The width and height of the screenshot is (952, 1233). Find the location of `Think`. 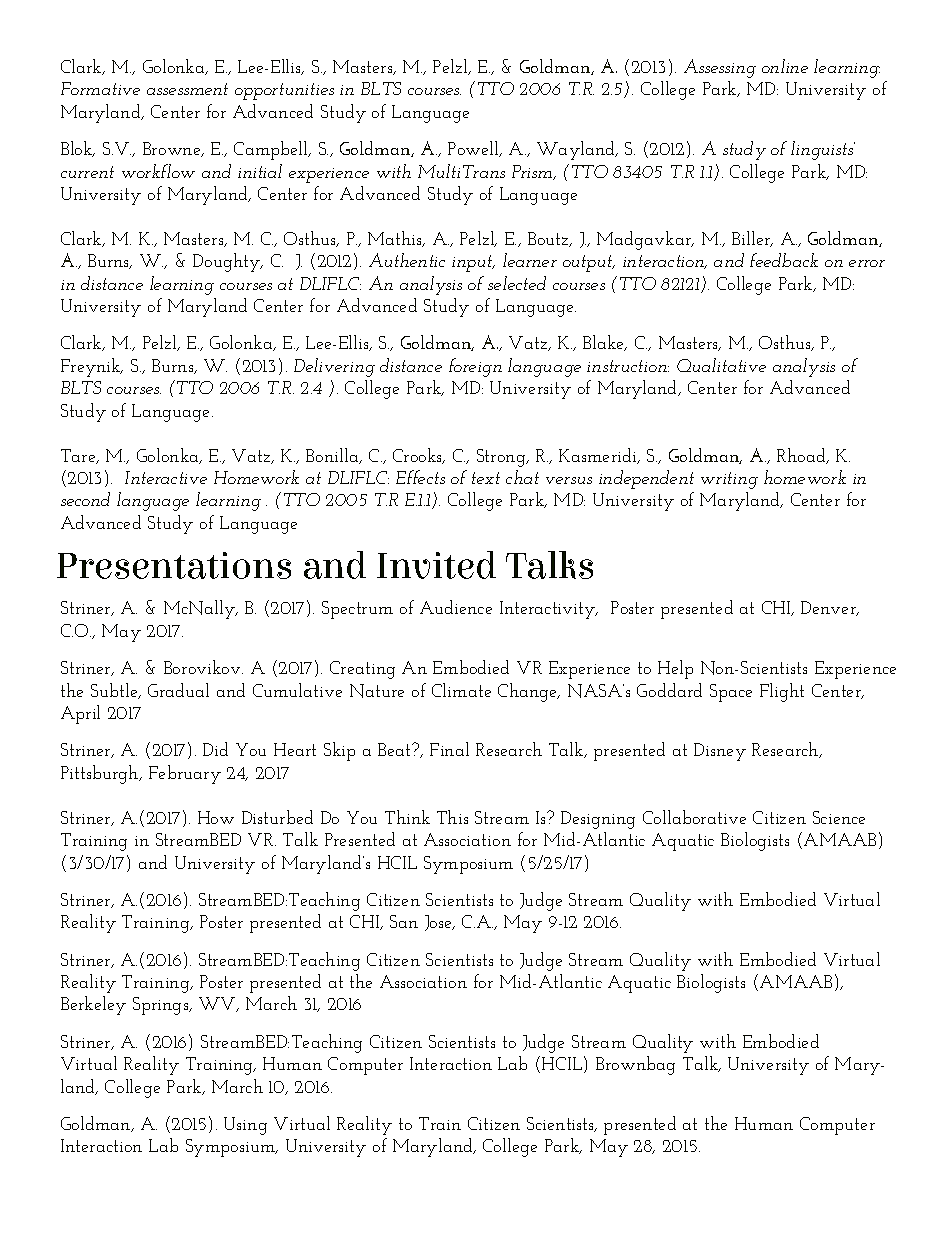

Think is located at coordinates (407, 817).
